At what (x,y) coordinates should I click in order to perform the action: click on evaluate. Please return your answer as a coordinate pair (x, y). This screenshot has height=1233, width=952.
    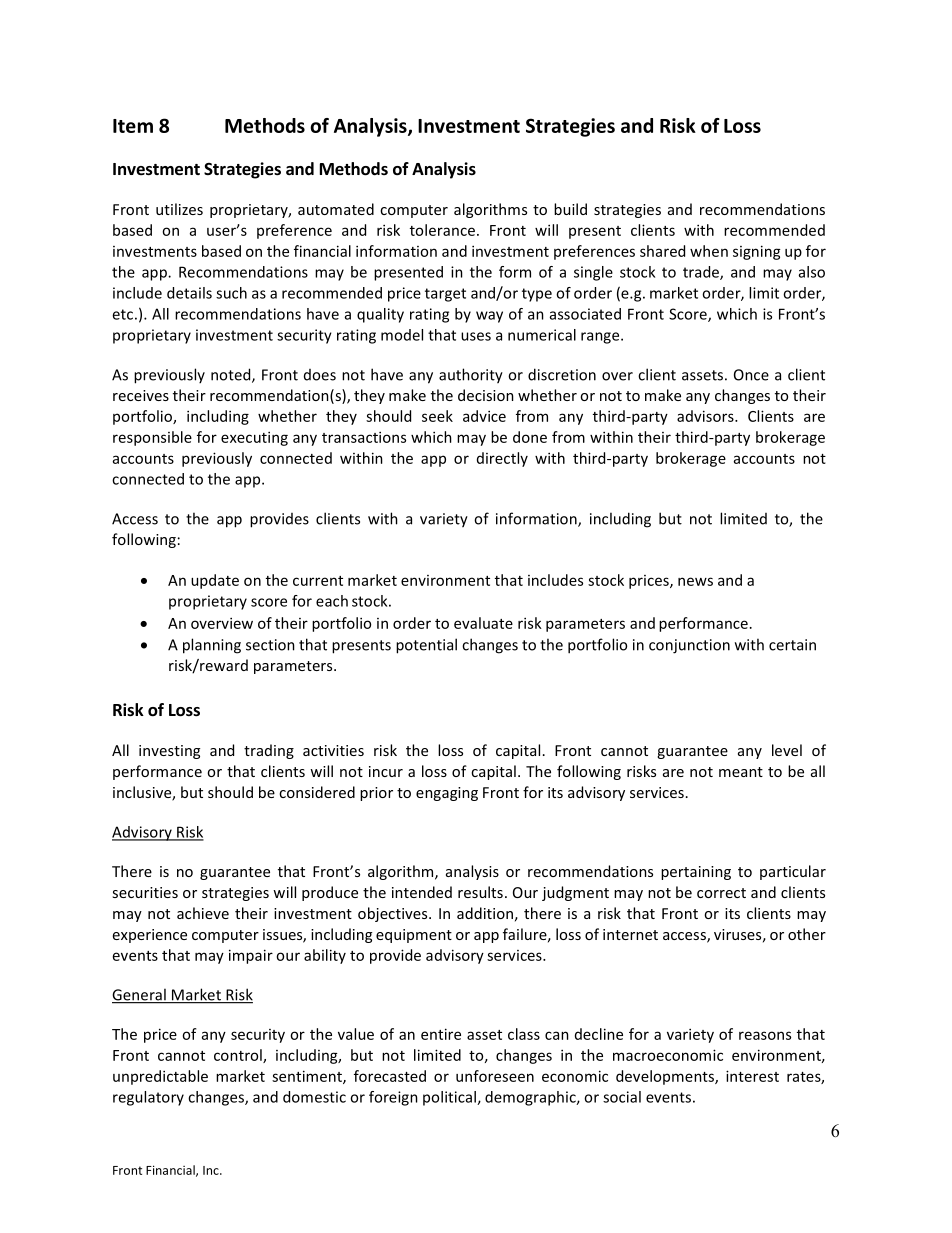
    Looking at the image, I should click on (483, 623).
